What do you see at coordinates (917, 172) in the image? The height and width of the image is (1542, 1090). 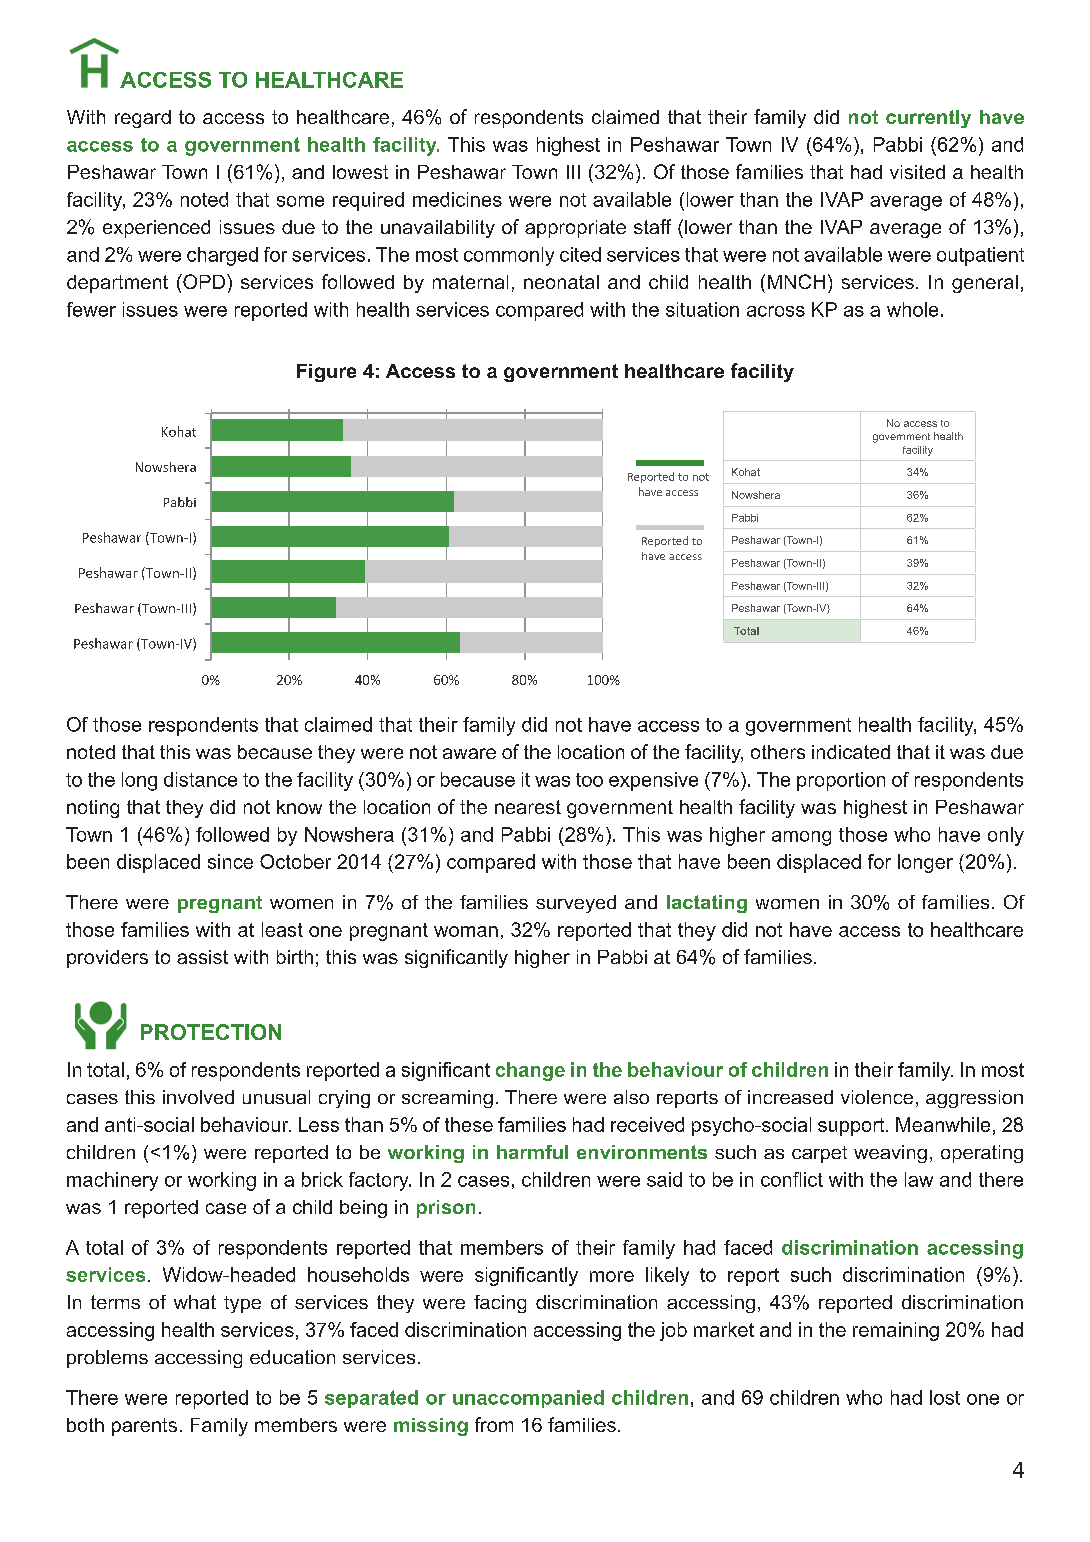 I see `visited` at bounding box center [917, 172].
